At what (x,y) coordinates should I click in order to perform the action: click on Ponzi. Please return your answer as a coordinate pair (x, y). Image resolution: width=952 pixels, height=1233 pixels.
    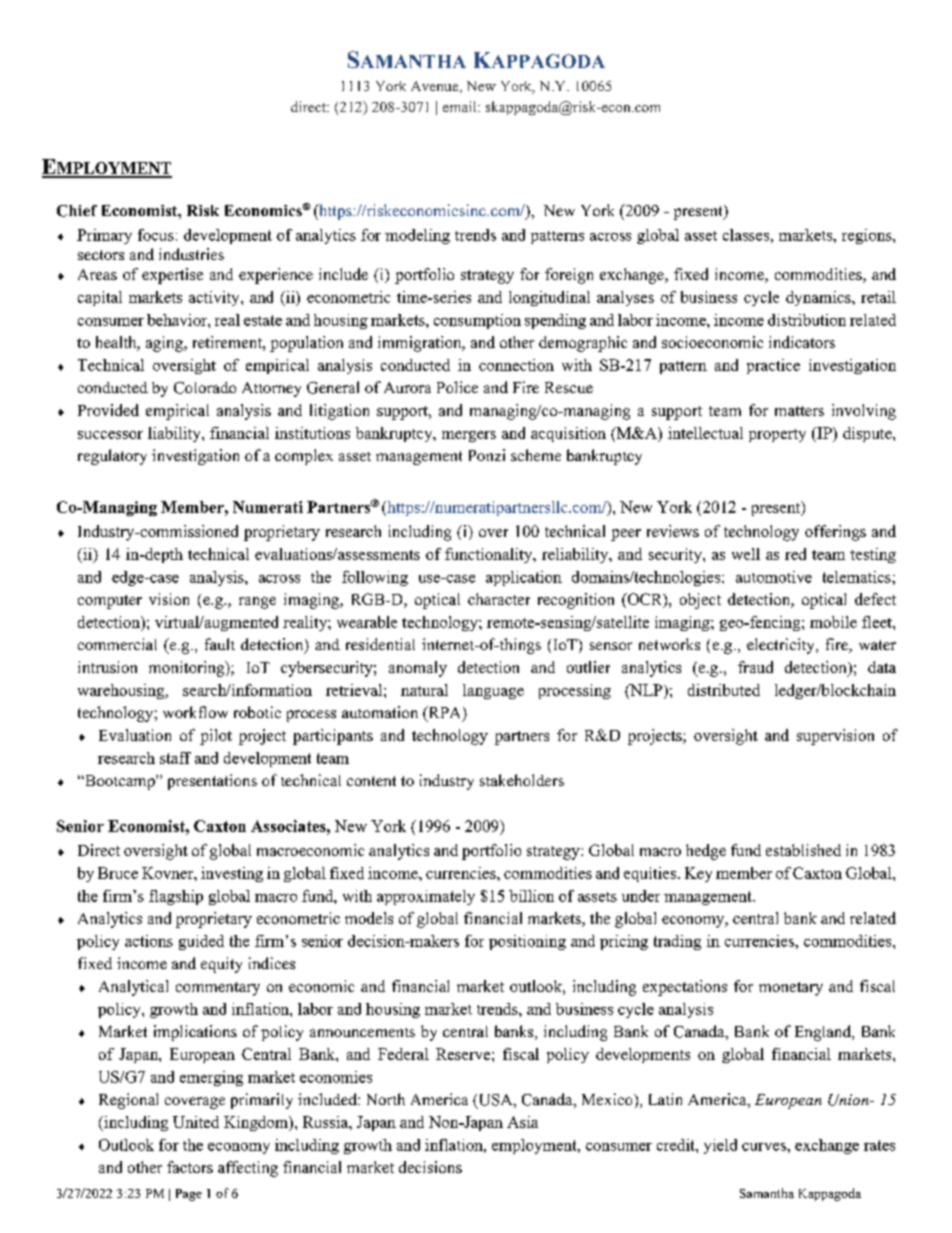
    Looking at the image, I should click on (487, 455).
